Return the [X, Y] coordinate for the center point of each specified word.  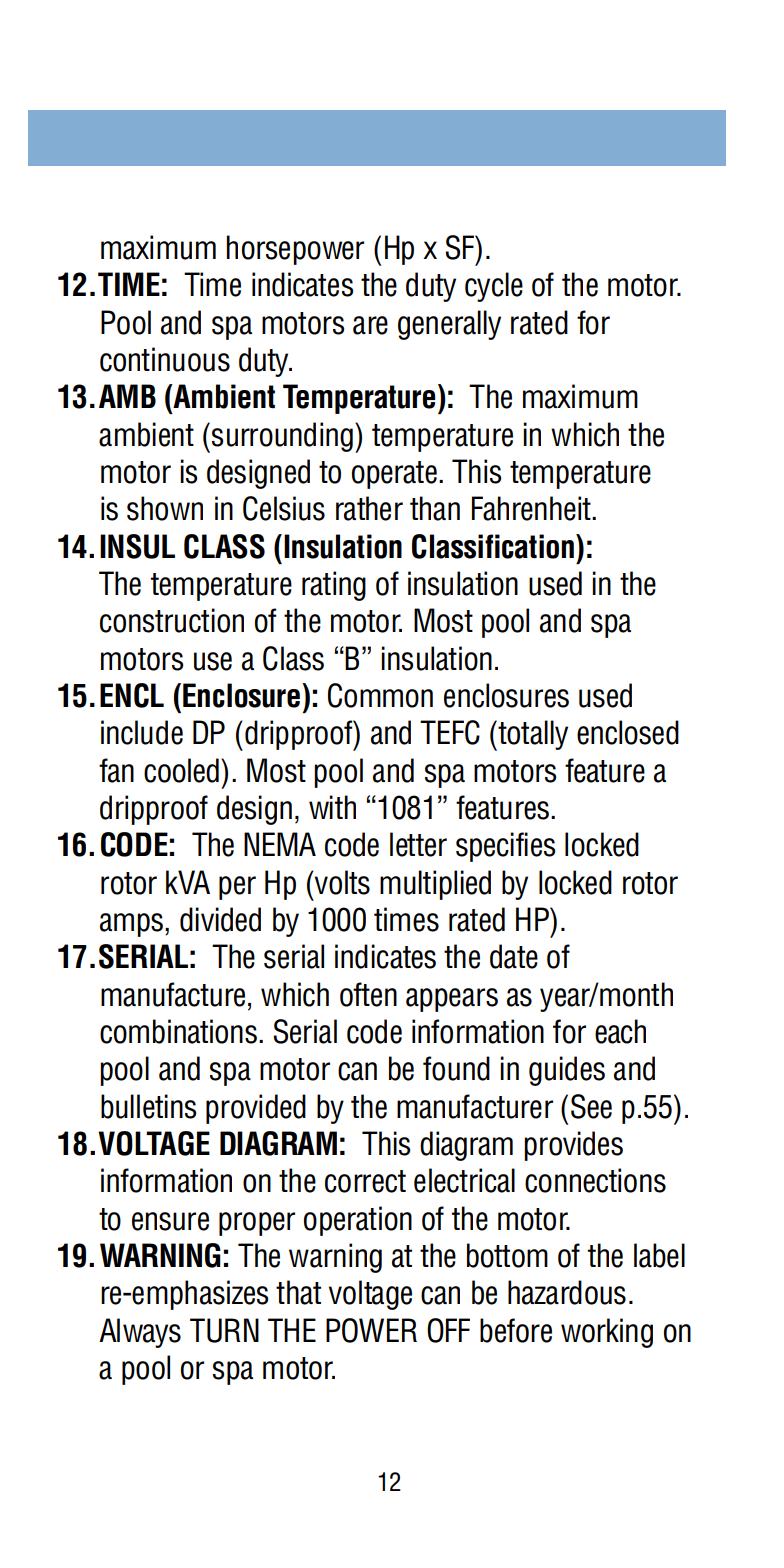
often [368, 994]
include [142, 732]
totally [532, 735]
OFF [448, 1330]
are [370, 325]
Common [380, 695]
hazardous [567, 1292]
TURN [224, 1330]
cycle [494, 287]
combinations [178, 1031]
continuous [165, 359]
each [620, 1031]
